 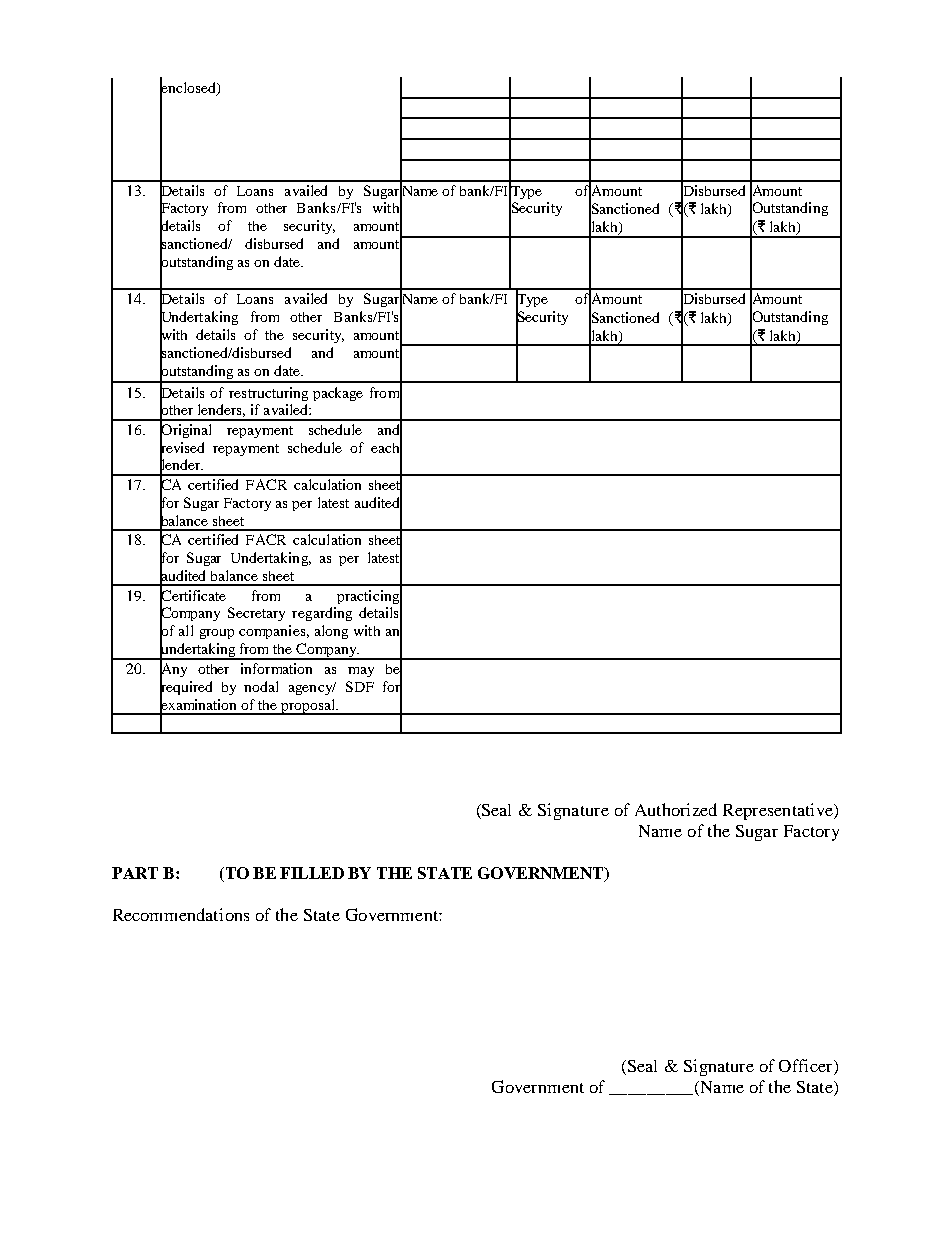 What do you see at coordinates (338, 394) in the document?
I see `package` at bounding box center [338, 394].
